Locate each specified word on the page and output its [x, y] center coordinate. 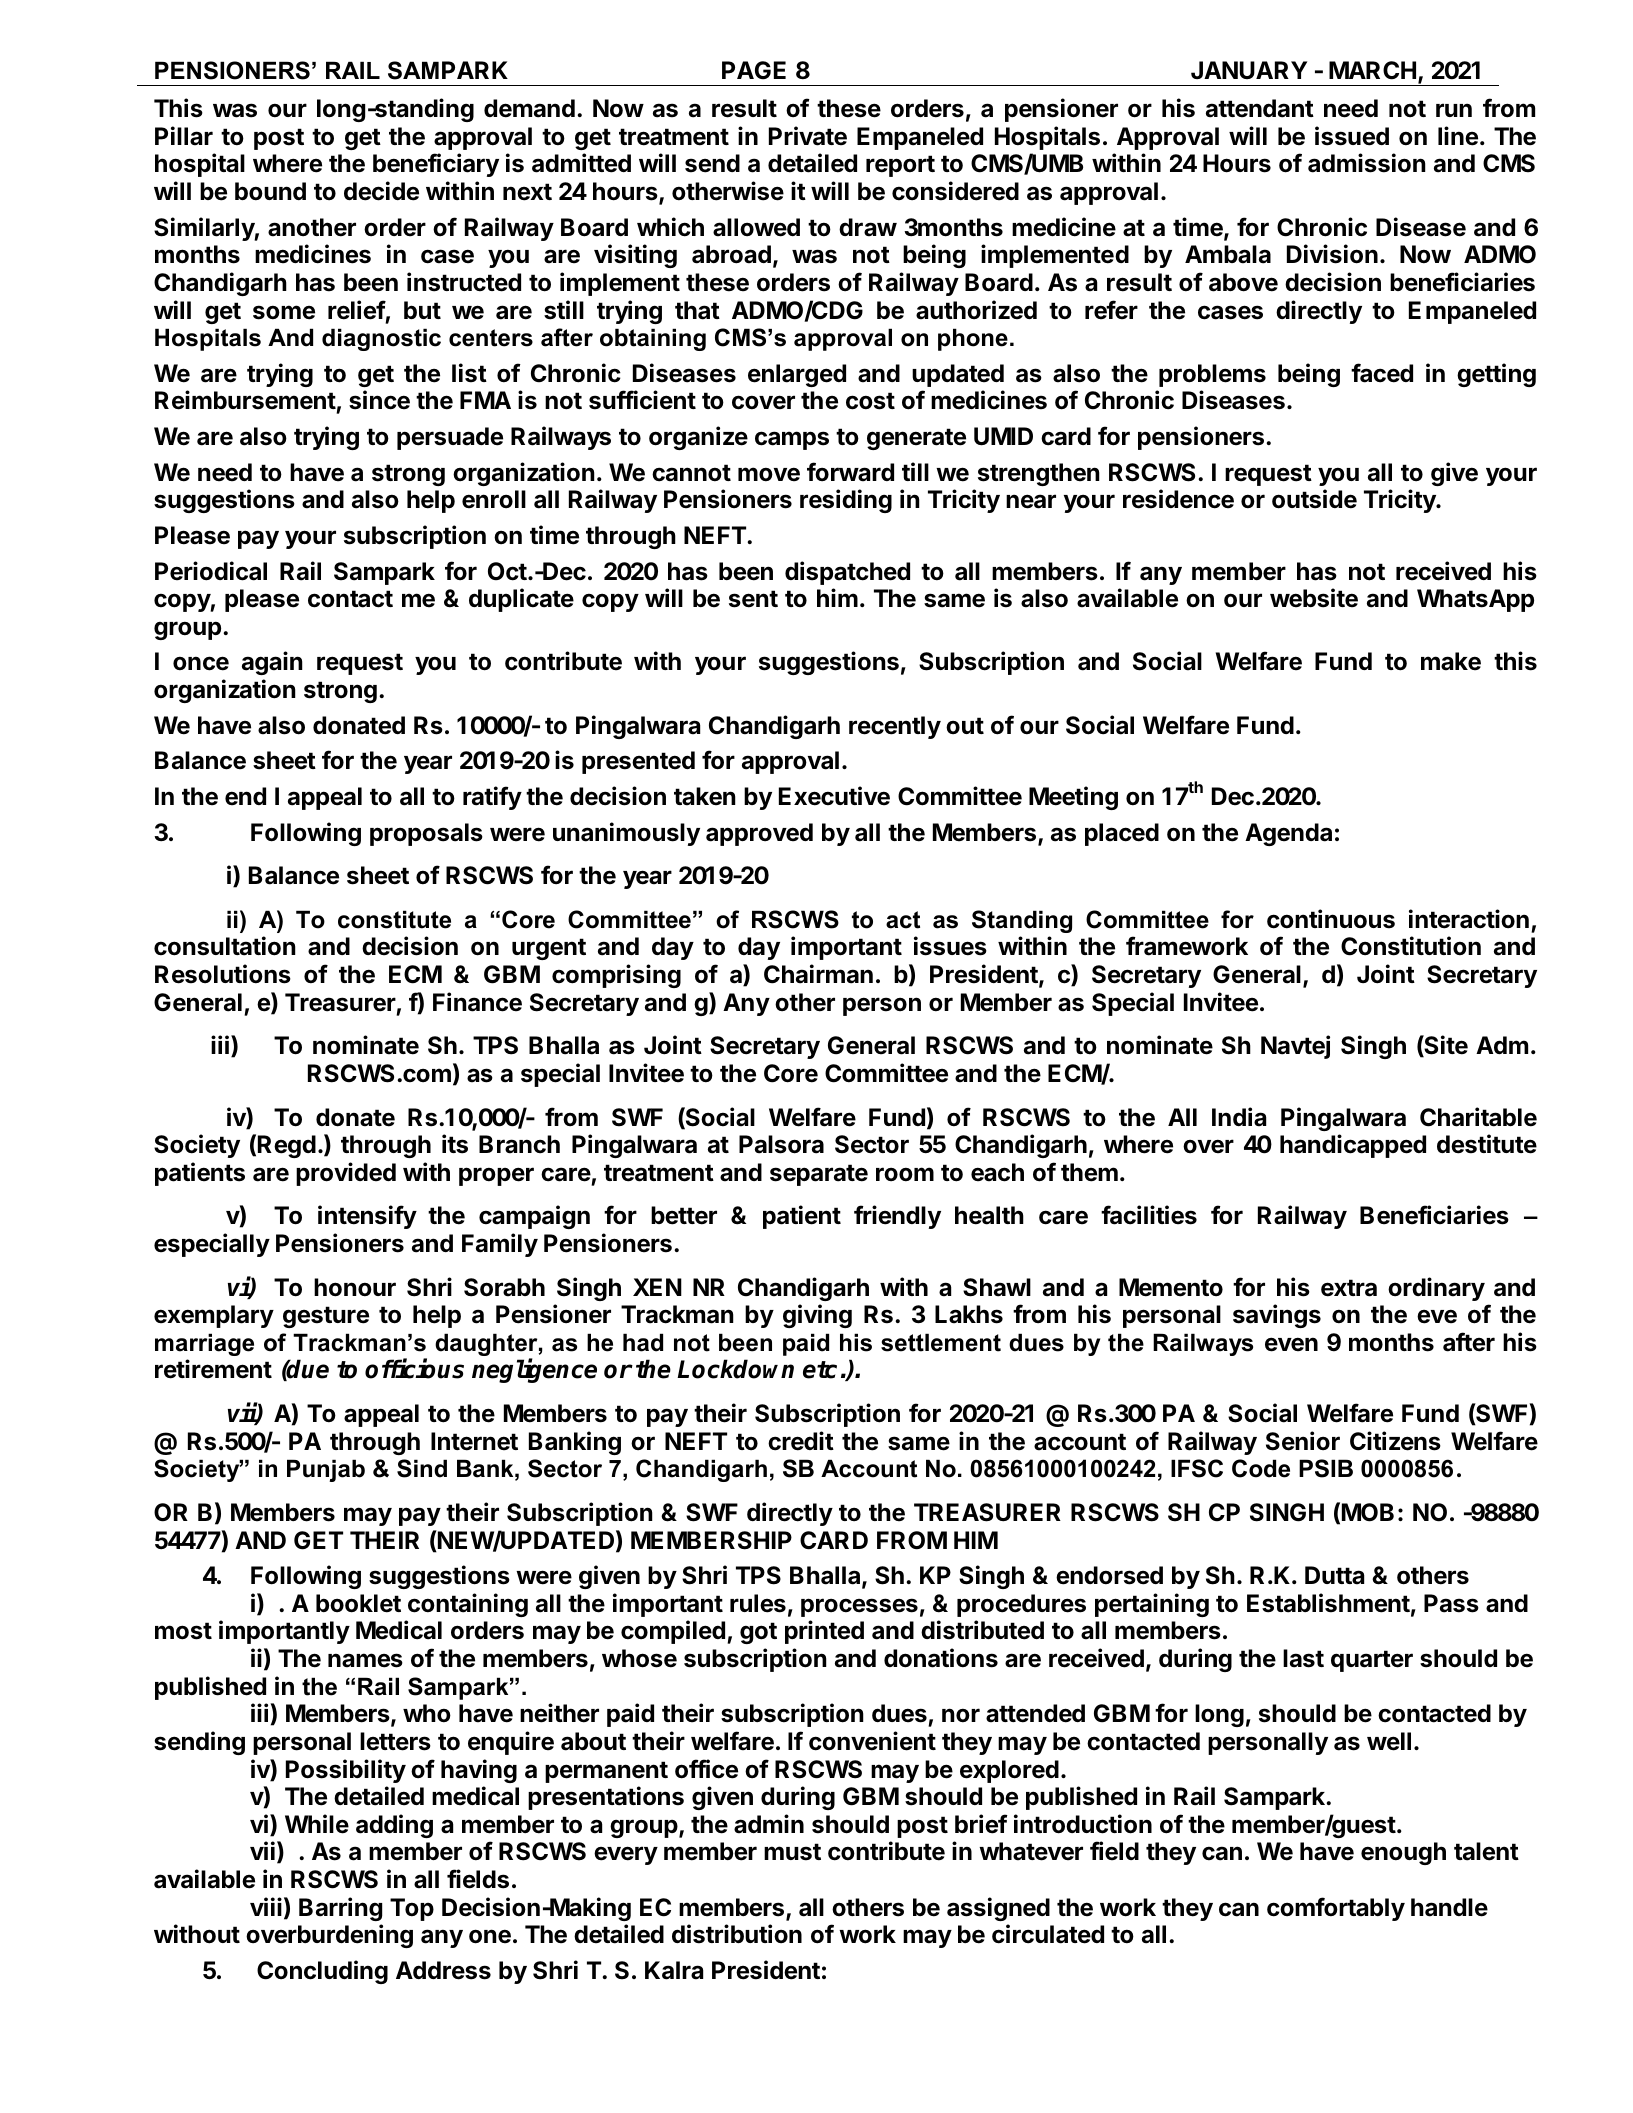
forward [850, 472]
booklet [358, 1603]
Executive [834, 796]
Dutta [1334, 1575]
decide [381, 191]
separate [819, 1175]
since [379, 400]
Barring [340, 1909]
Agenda [1288, 834]
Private [808, 136]
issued [1352, 136]
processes [859, 1607]
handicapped [1353, 1146]
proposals [426, 834]
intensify [367, 1217]
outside [1314, 499]
